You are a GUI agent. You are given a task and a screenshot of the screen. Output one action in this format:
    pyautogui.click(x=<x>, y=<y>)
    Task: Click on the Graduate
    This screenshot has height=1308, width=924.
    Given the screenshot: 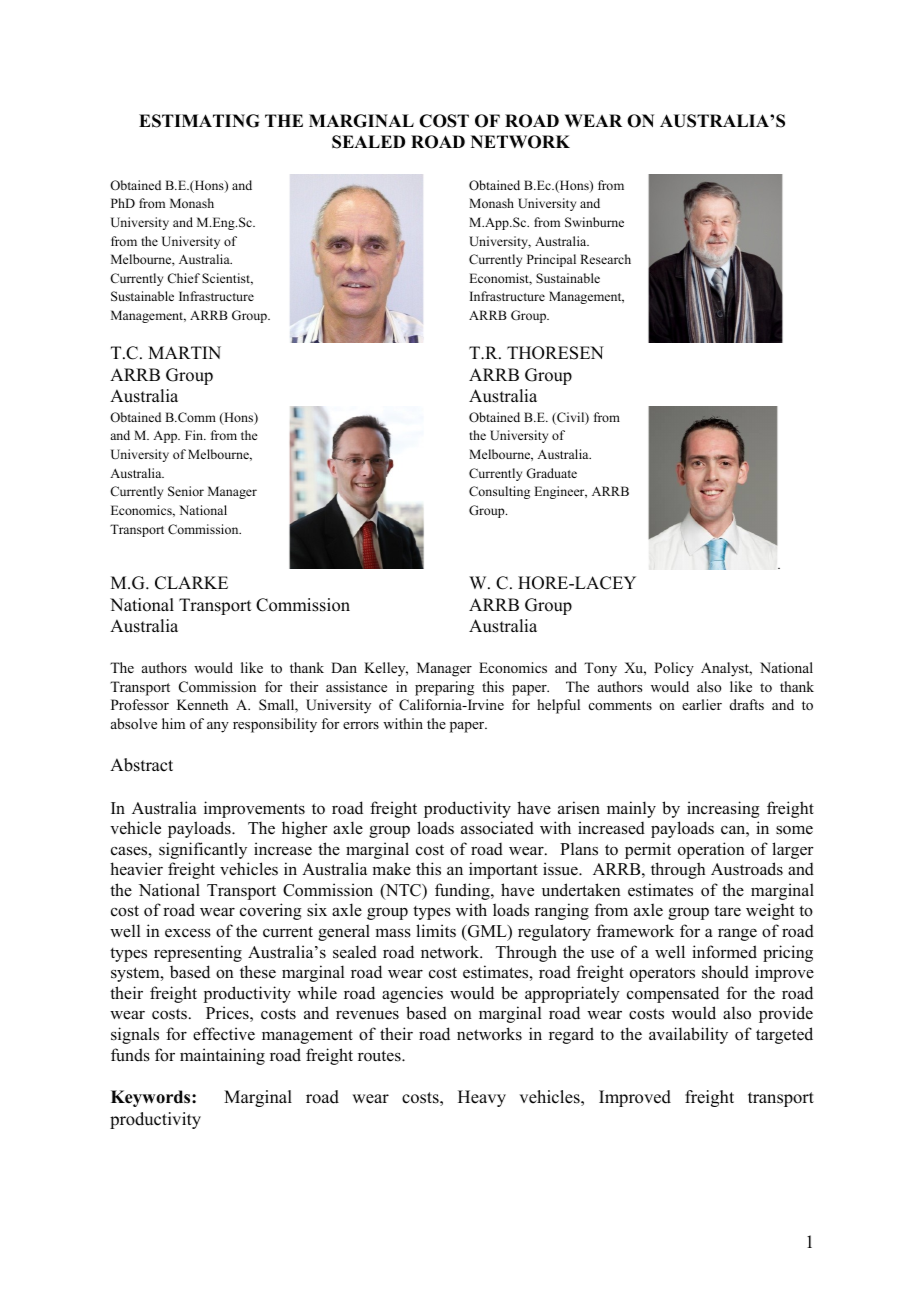 What is the action you would take?
    pyautogui.click(x=551, y=473)
